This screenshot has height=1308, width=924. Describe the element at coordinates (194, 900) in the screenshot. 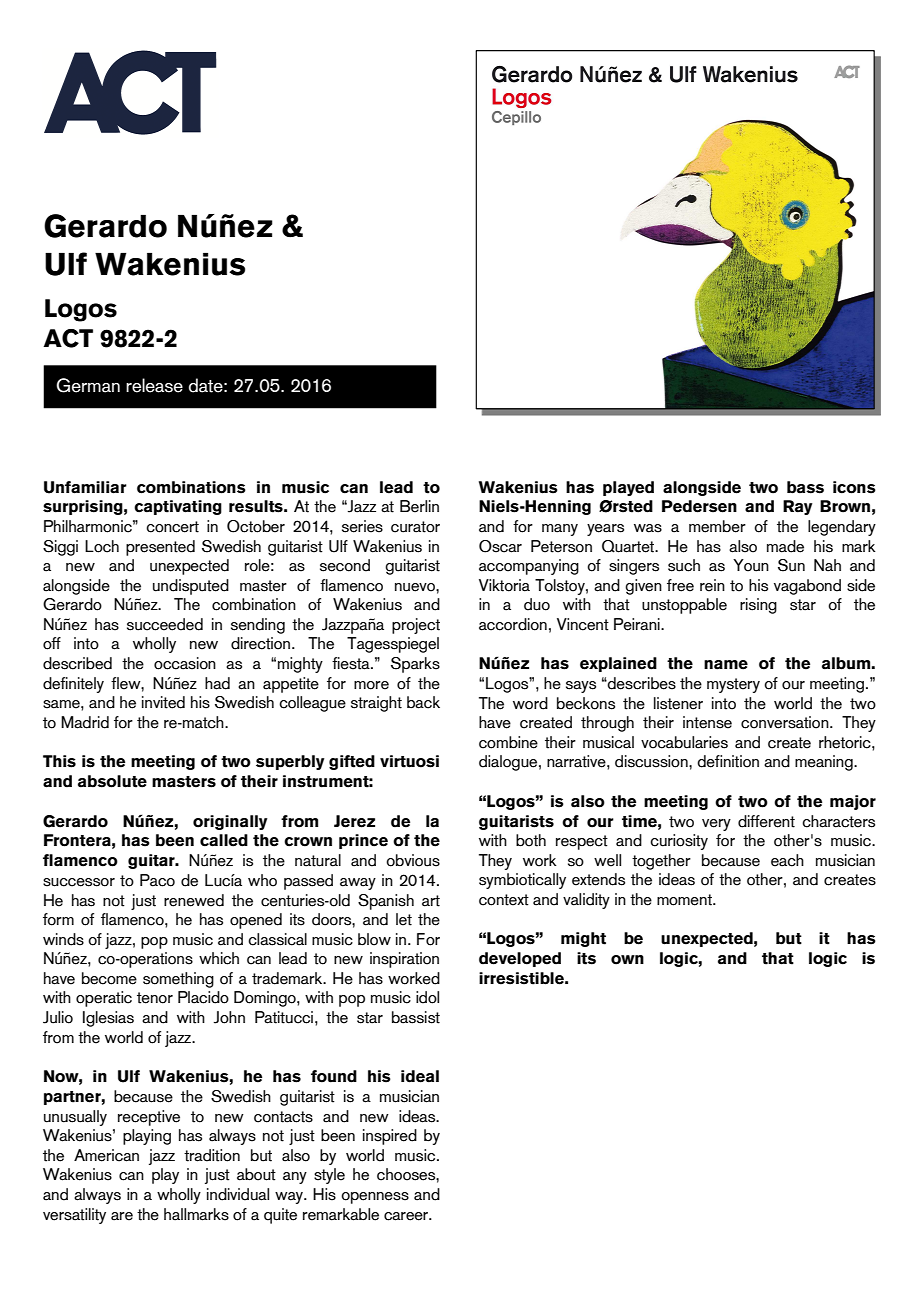

I see `renewed` at that location.
